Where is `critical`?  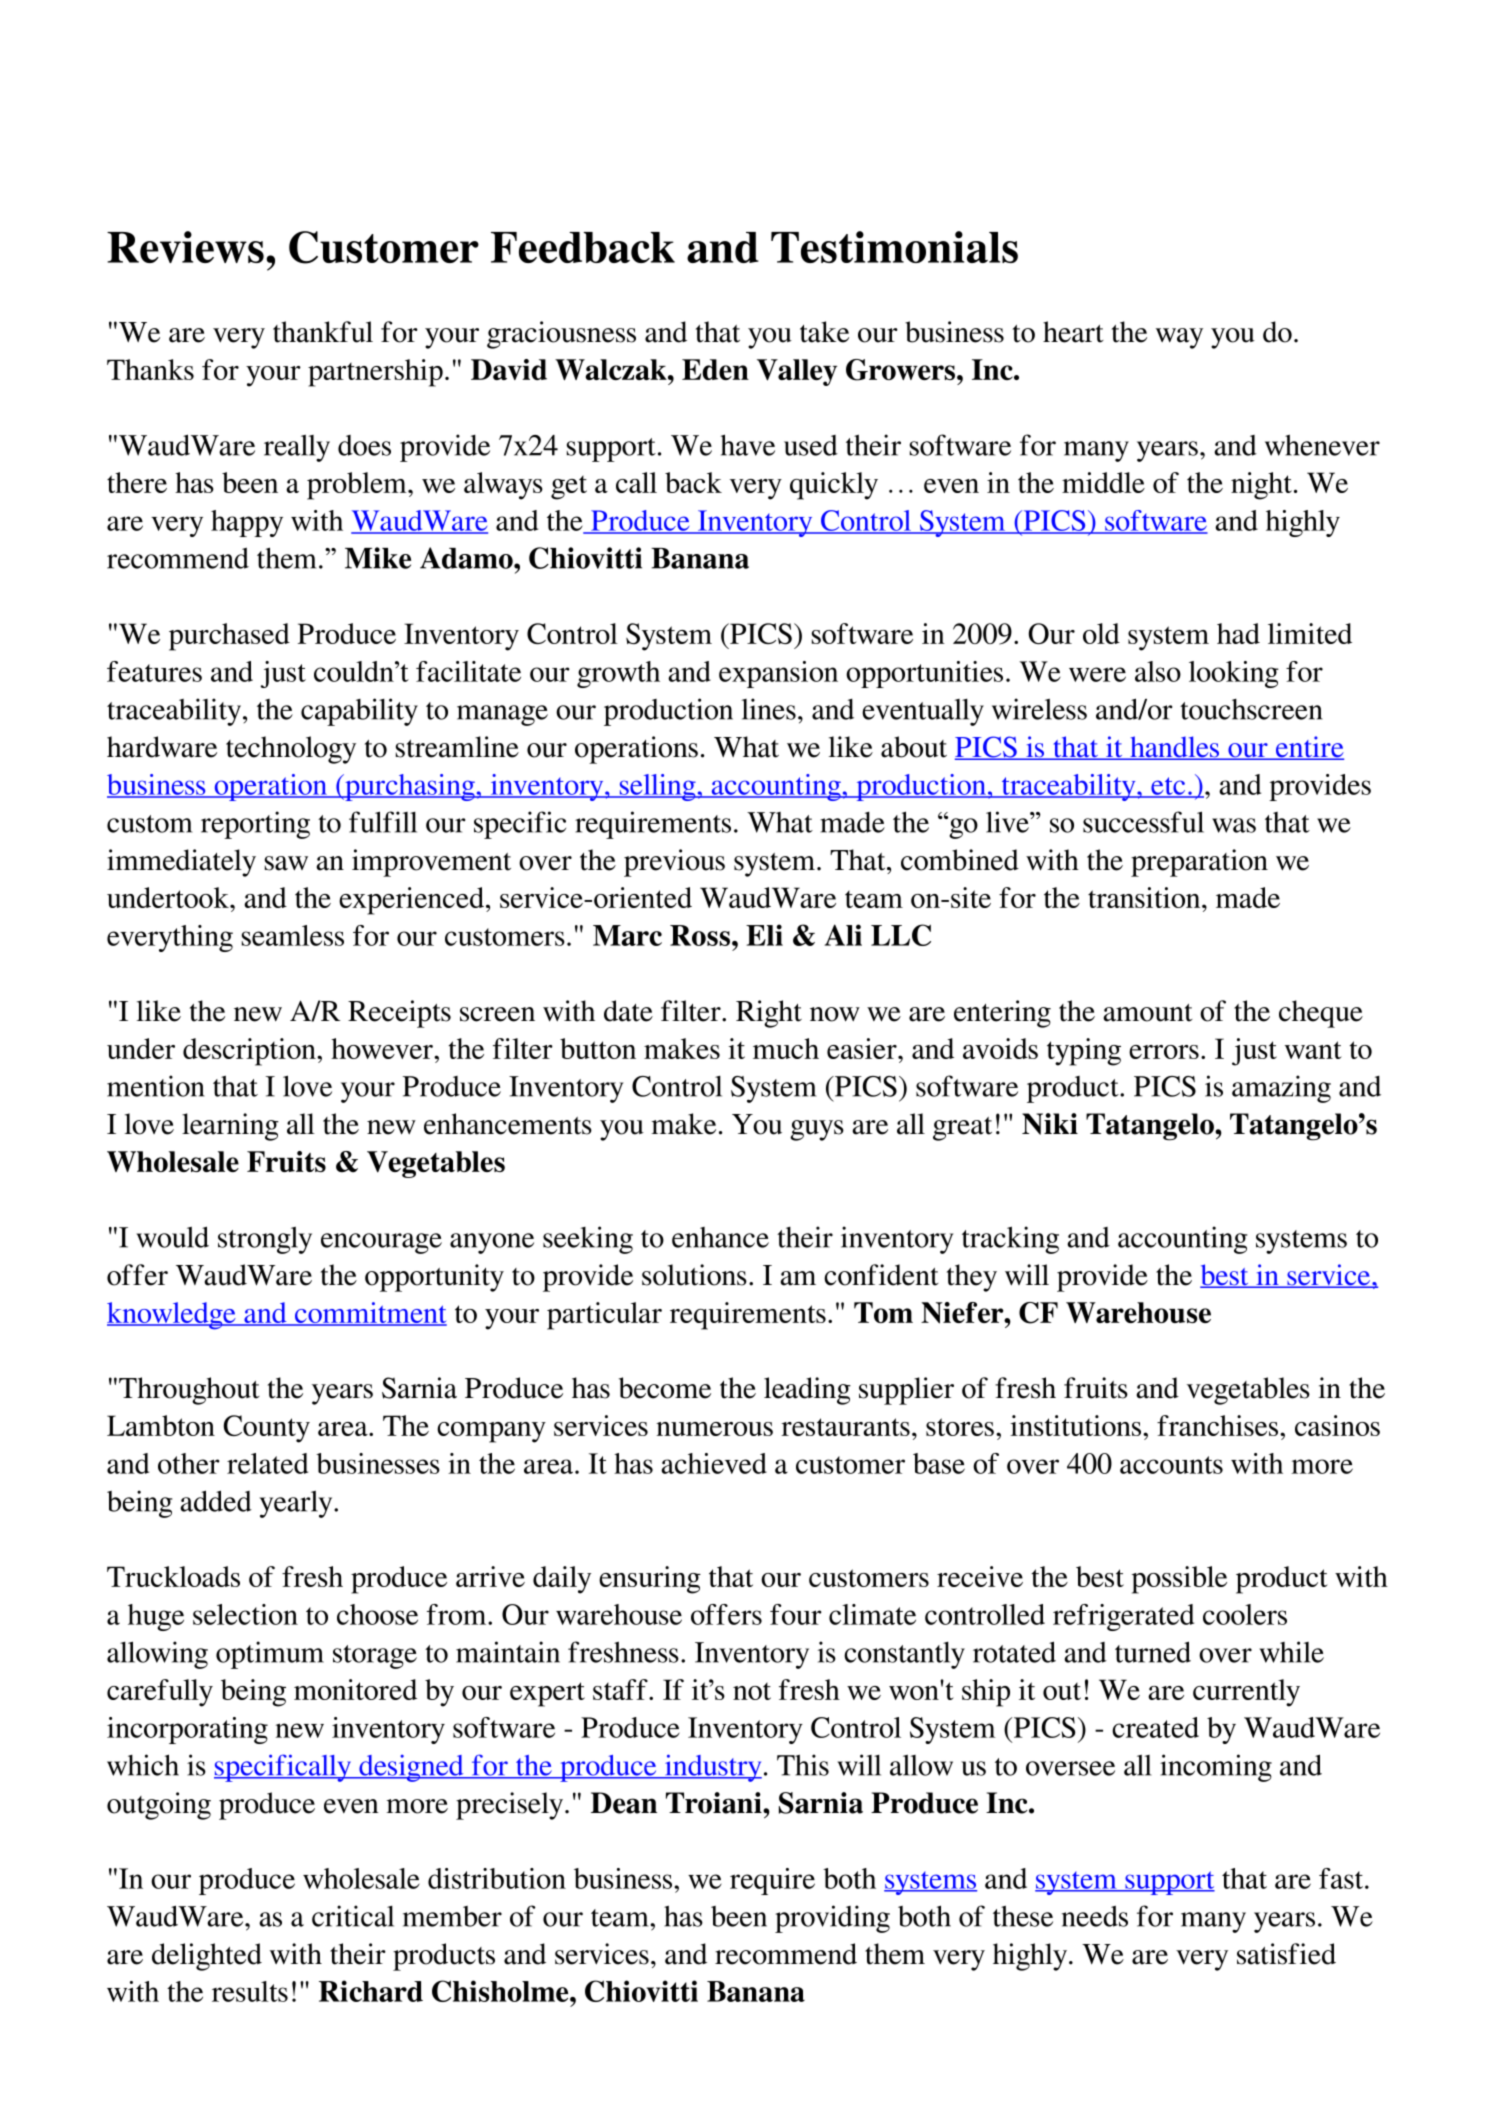
critical is located at coordinates (353, 1916).
